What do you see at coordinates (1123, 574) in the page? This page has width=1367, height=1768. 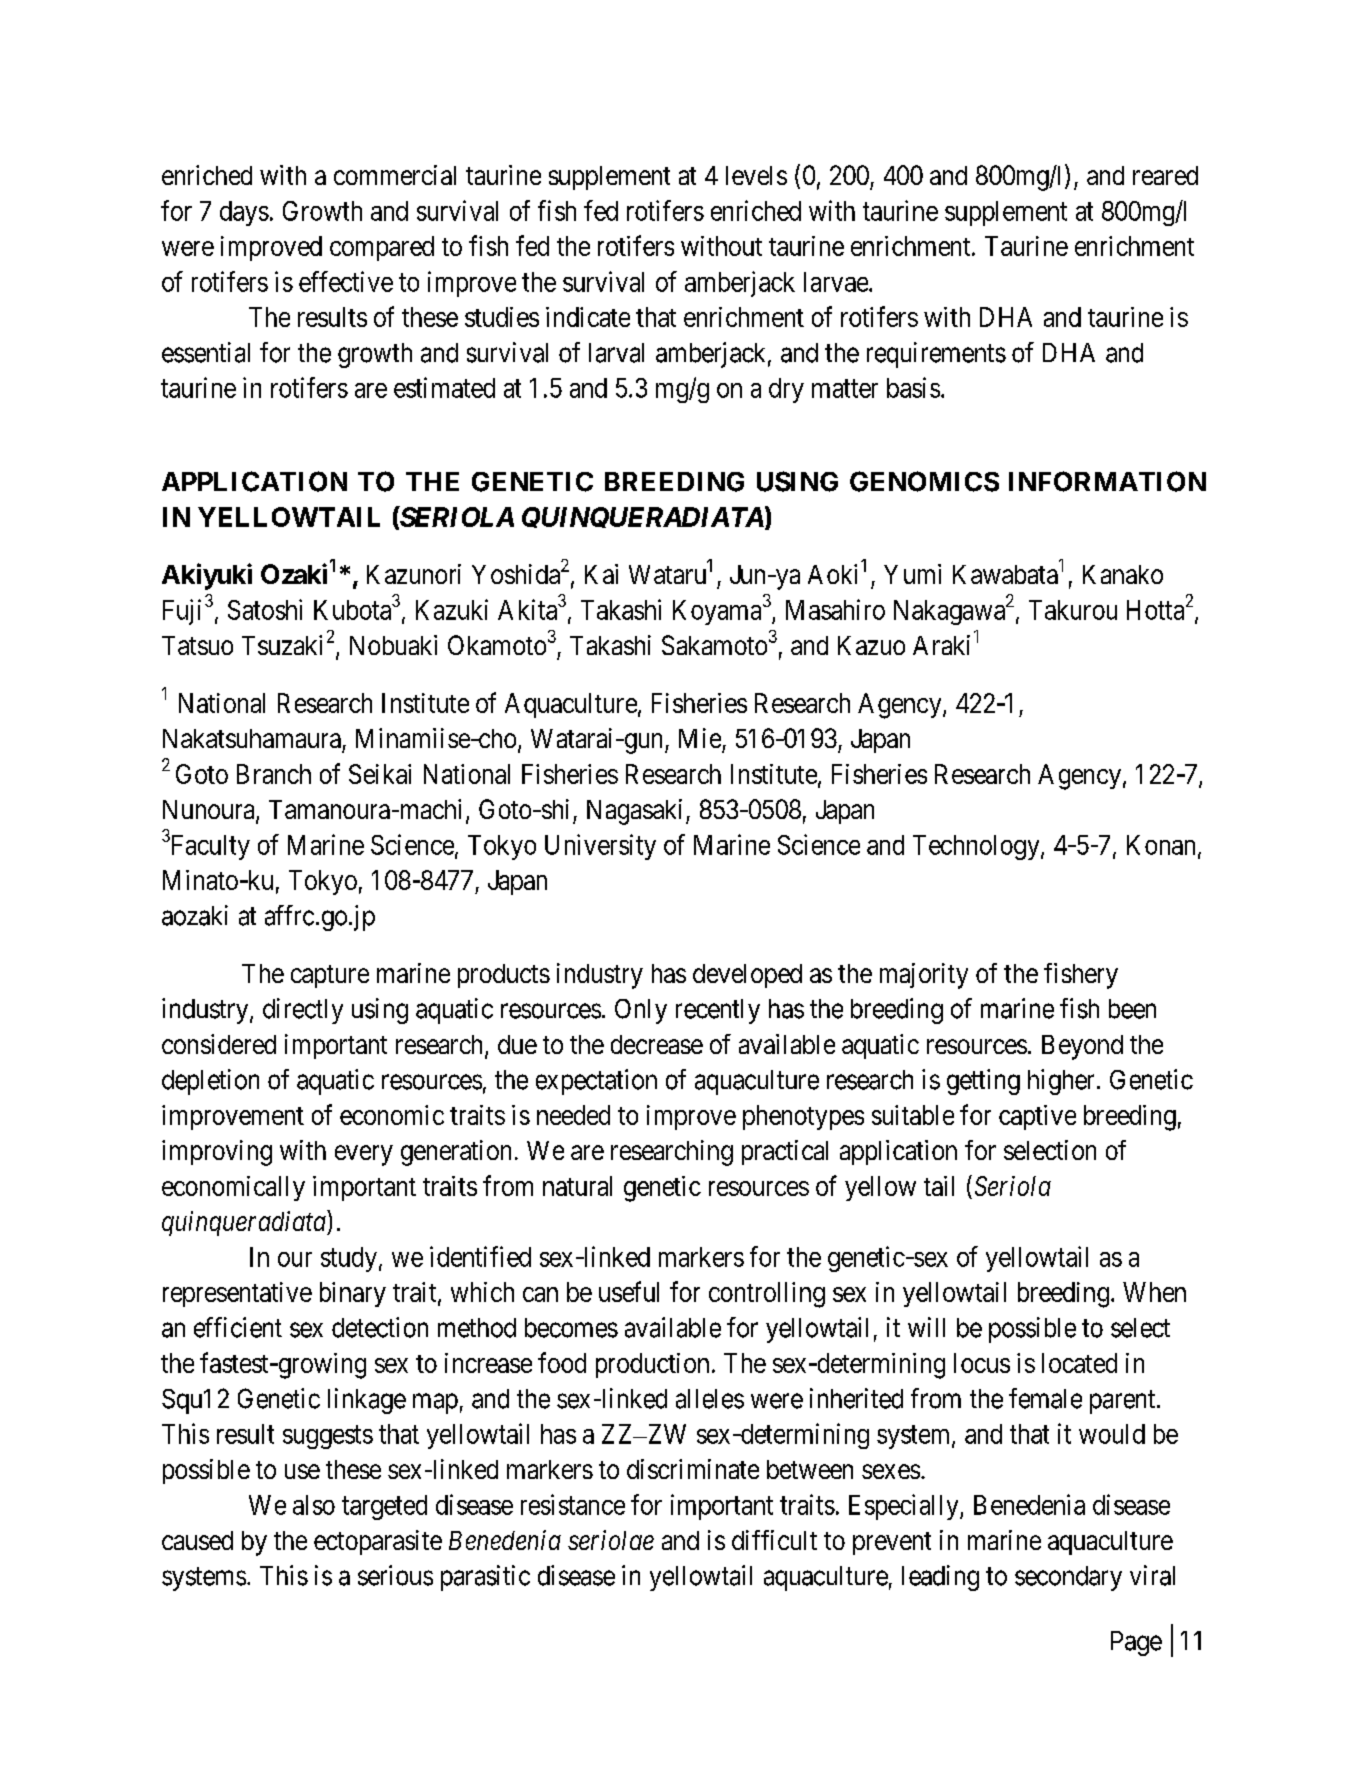 I see `Kanako` at bounding box center [1123, 574].
